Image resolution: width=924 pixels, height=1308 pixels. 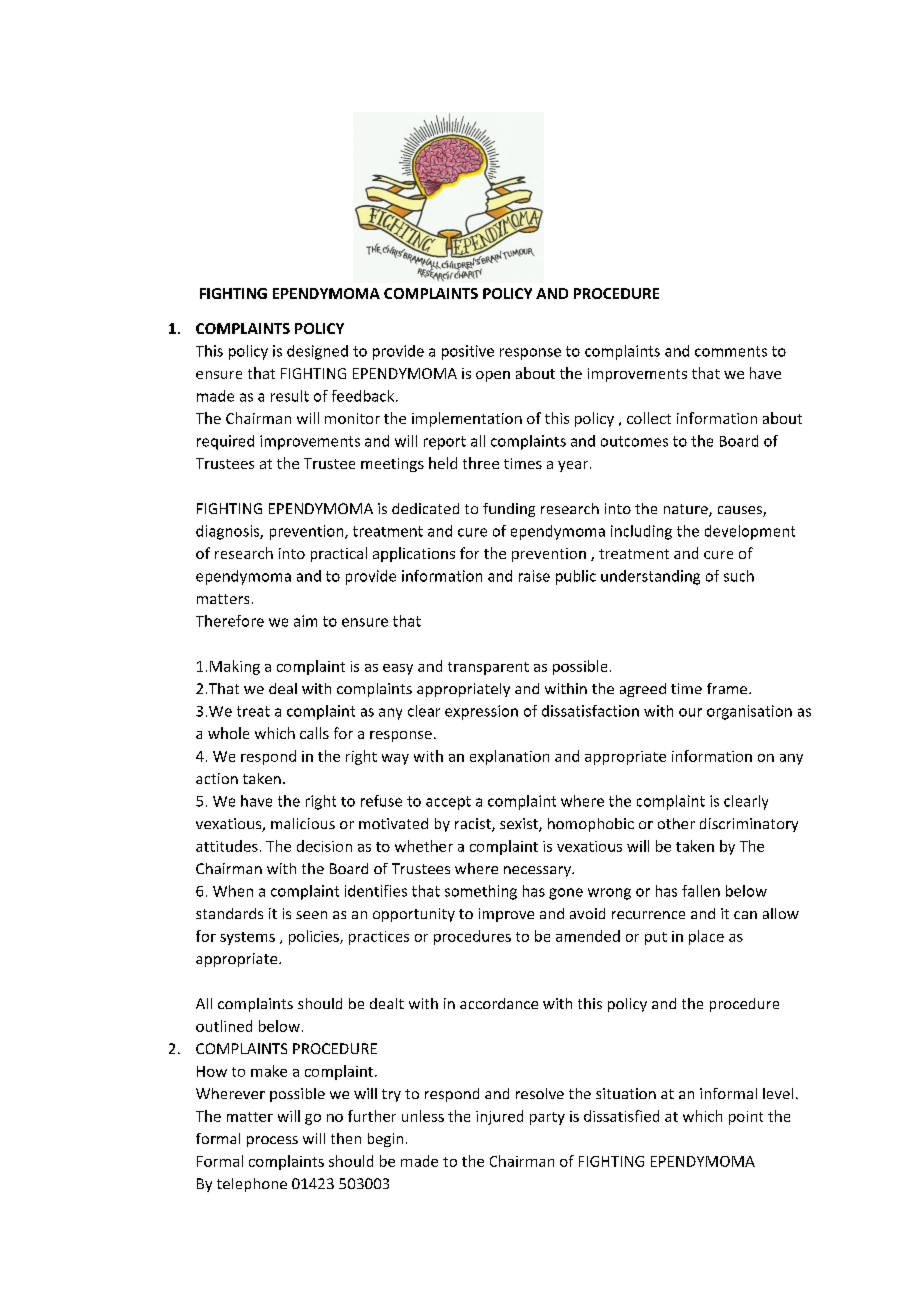 I want to click on result, so click(x=290, y=396).
